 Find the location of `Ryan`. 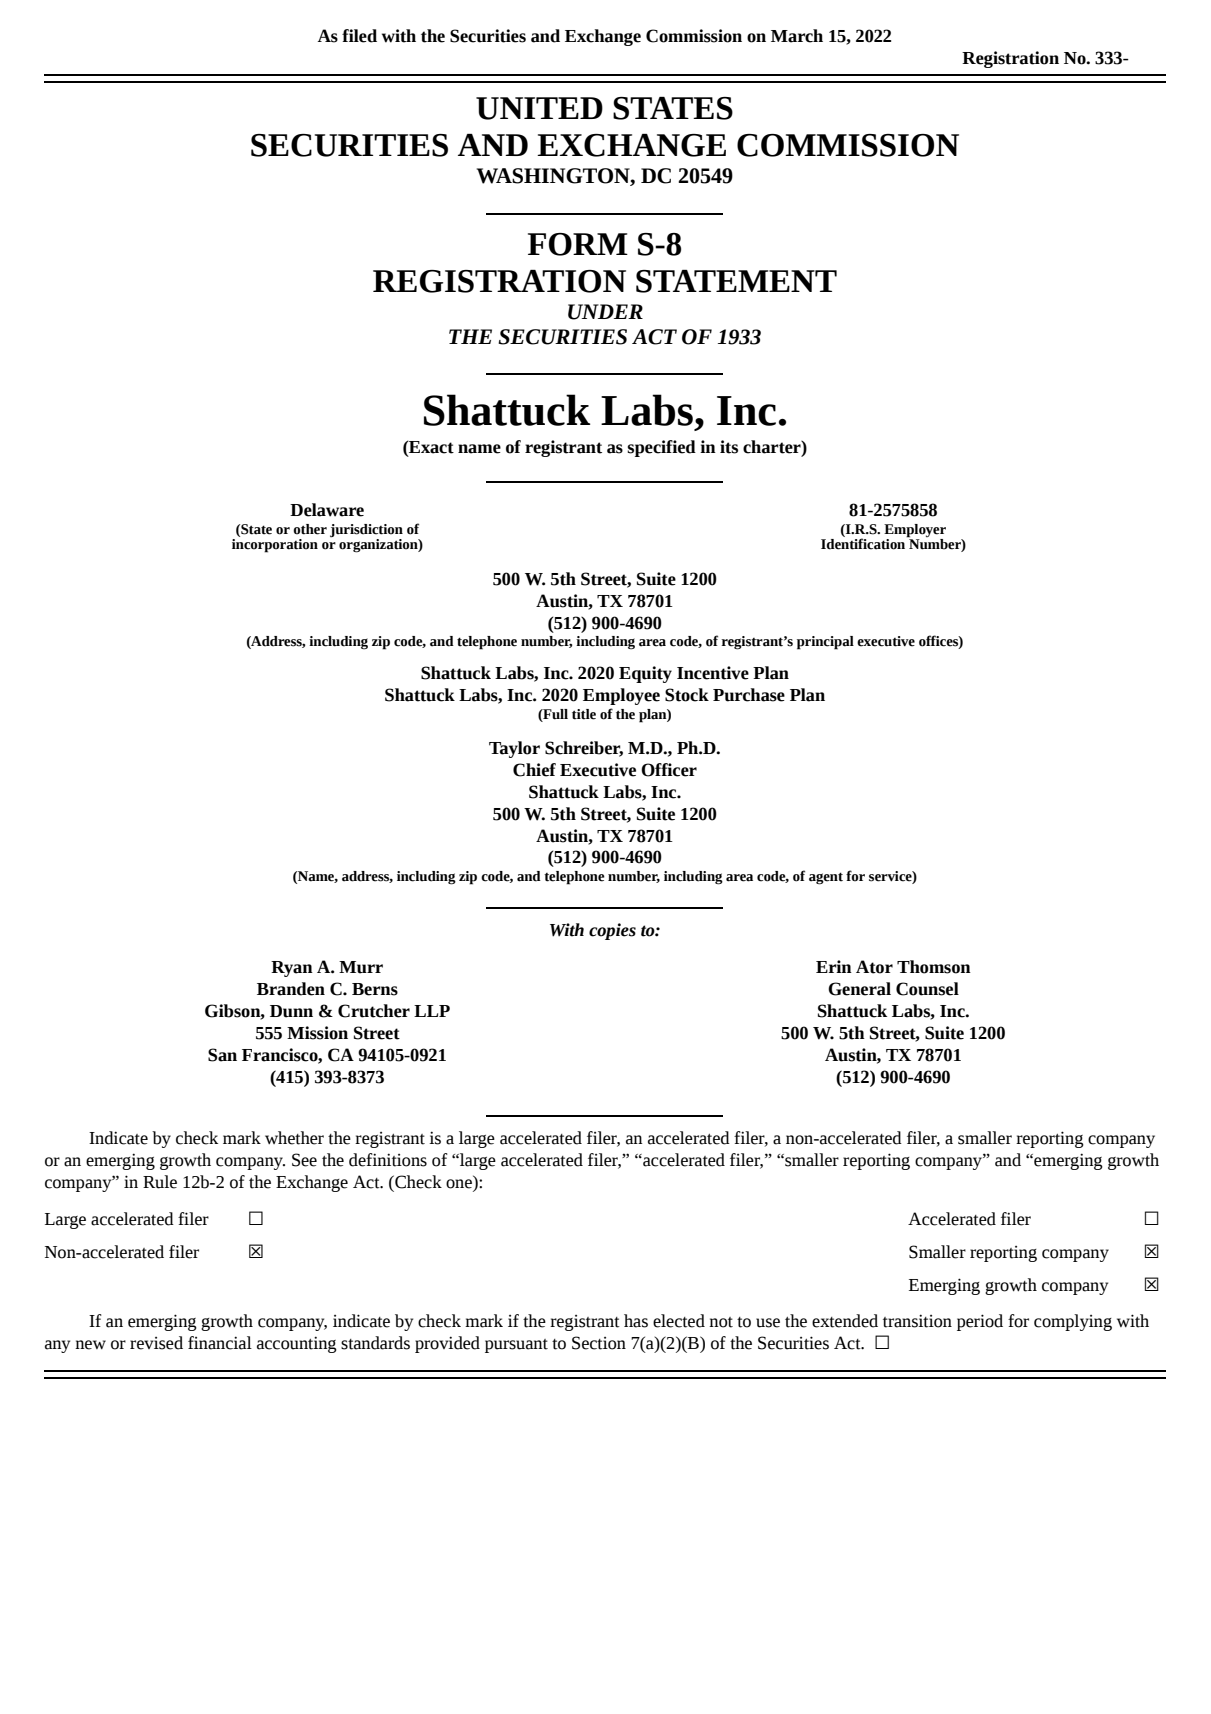

Ryan is located at coordinates (292, 969).
